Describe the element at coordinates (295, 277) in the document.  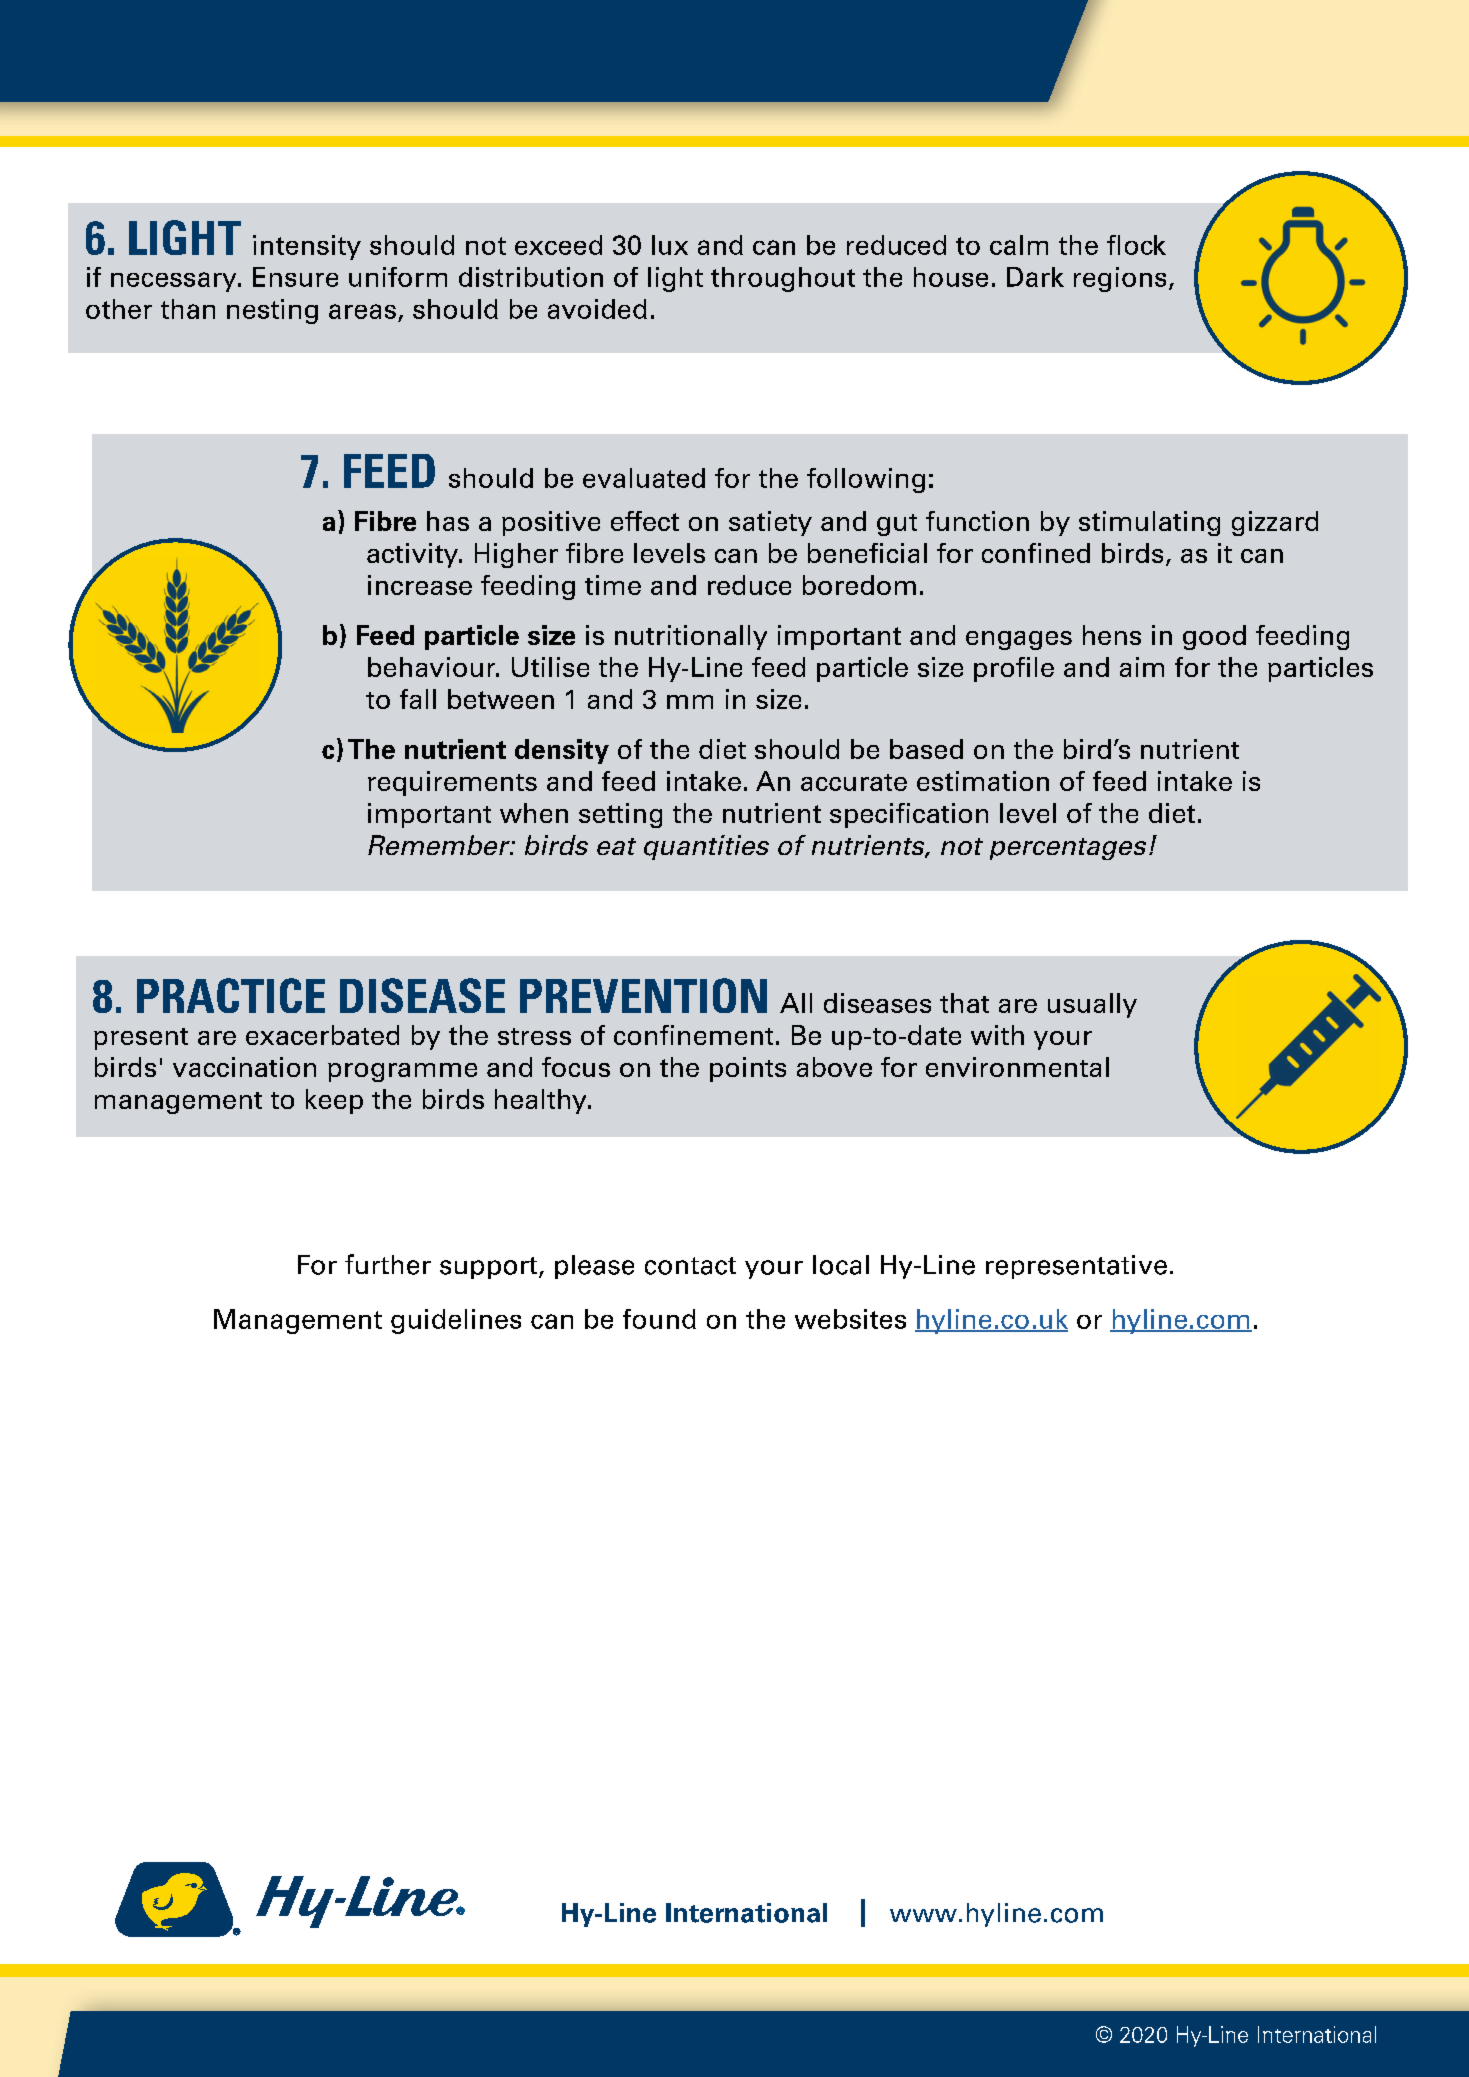
I see `Ensure` at that location.
